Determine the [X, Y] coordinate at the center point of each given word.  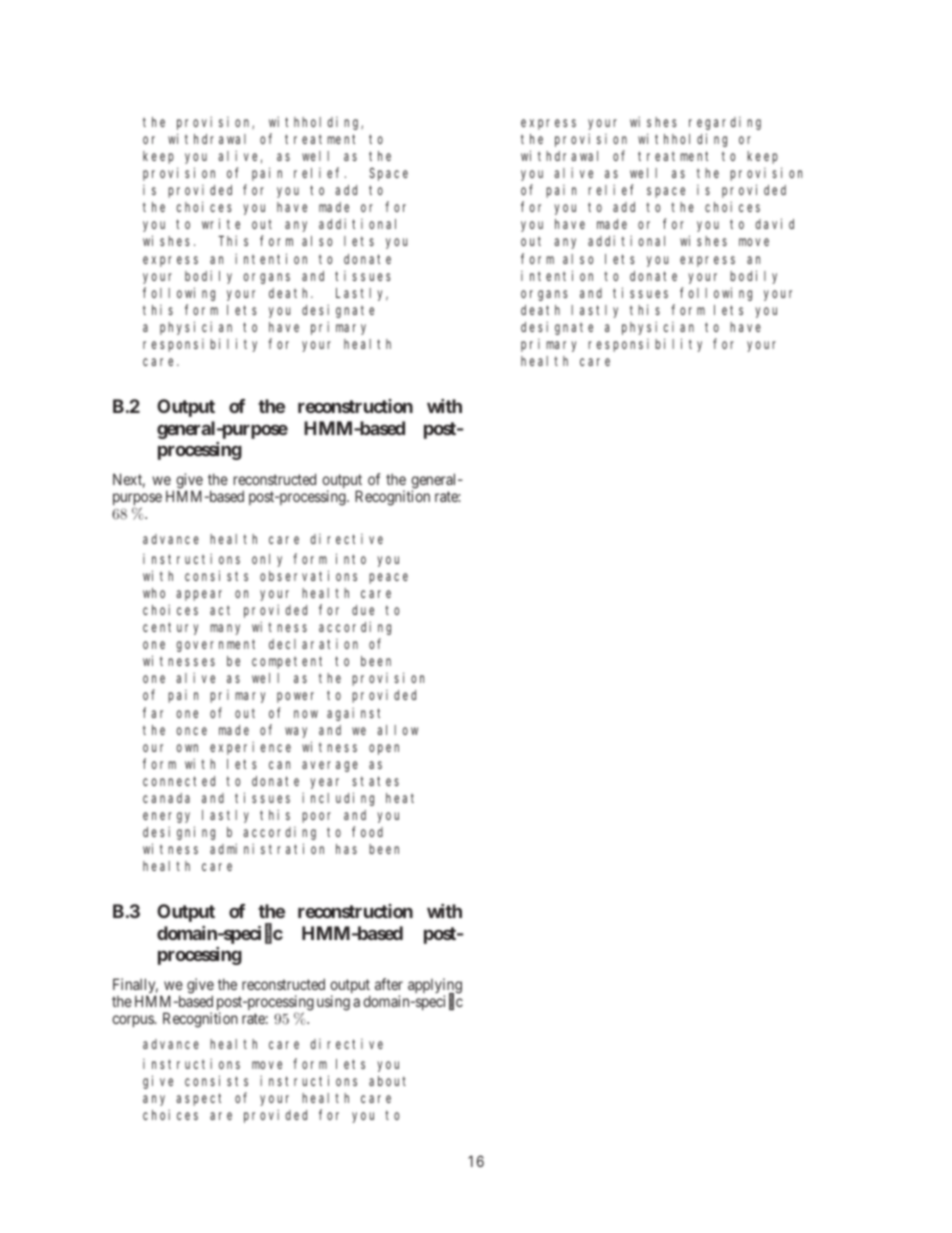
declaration [313, 644]
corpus [134, 1021]
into [351, 558]
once [191, 731]
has [346, 849]
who [154, 593]
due [363, 610]
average [330, 766]
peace [388, 578]
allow [397, 730]
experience [250, 748]
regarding [725, 123]
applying [435, 987]
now [306, 714]
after [389, 984]
